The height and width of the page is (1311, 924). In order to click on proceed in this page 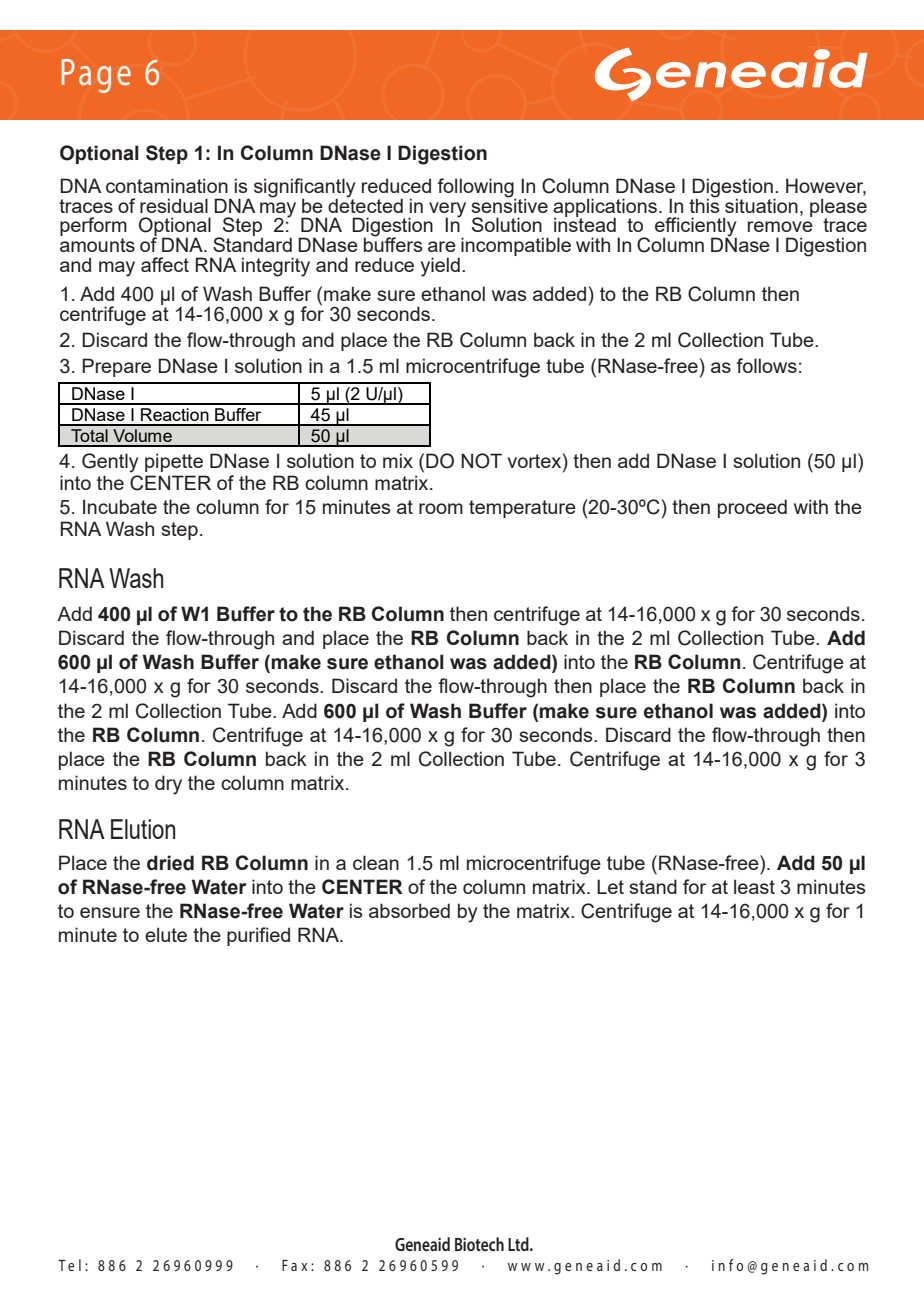, I will do `click(752, 508)`.
